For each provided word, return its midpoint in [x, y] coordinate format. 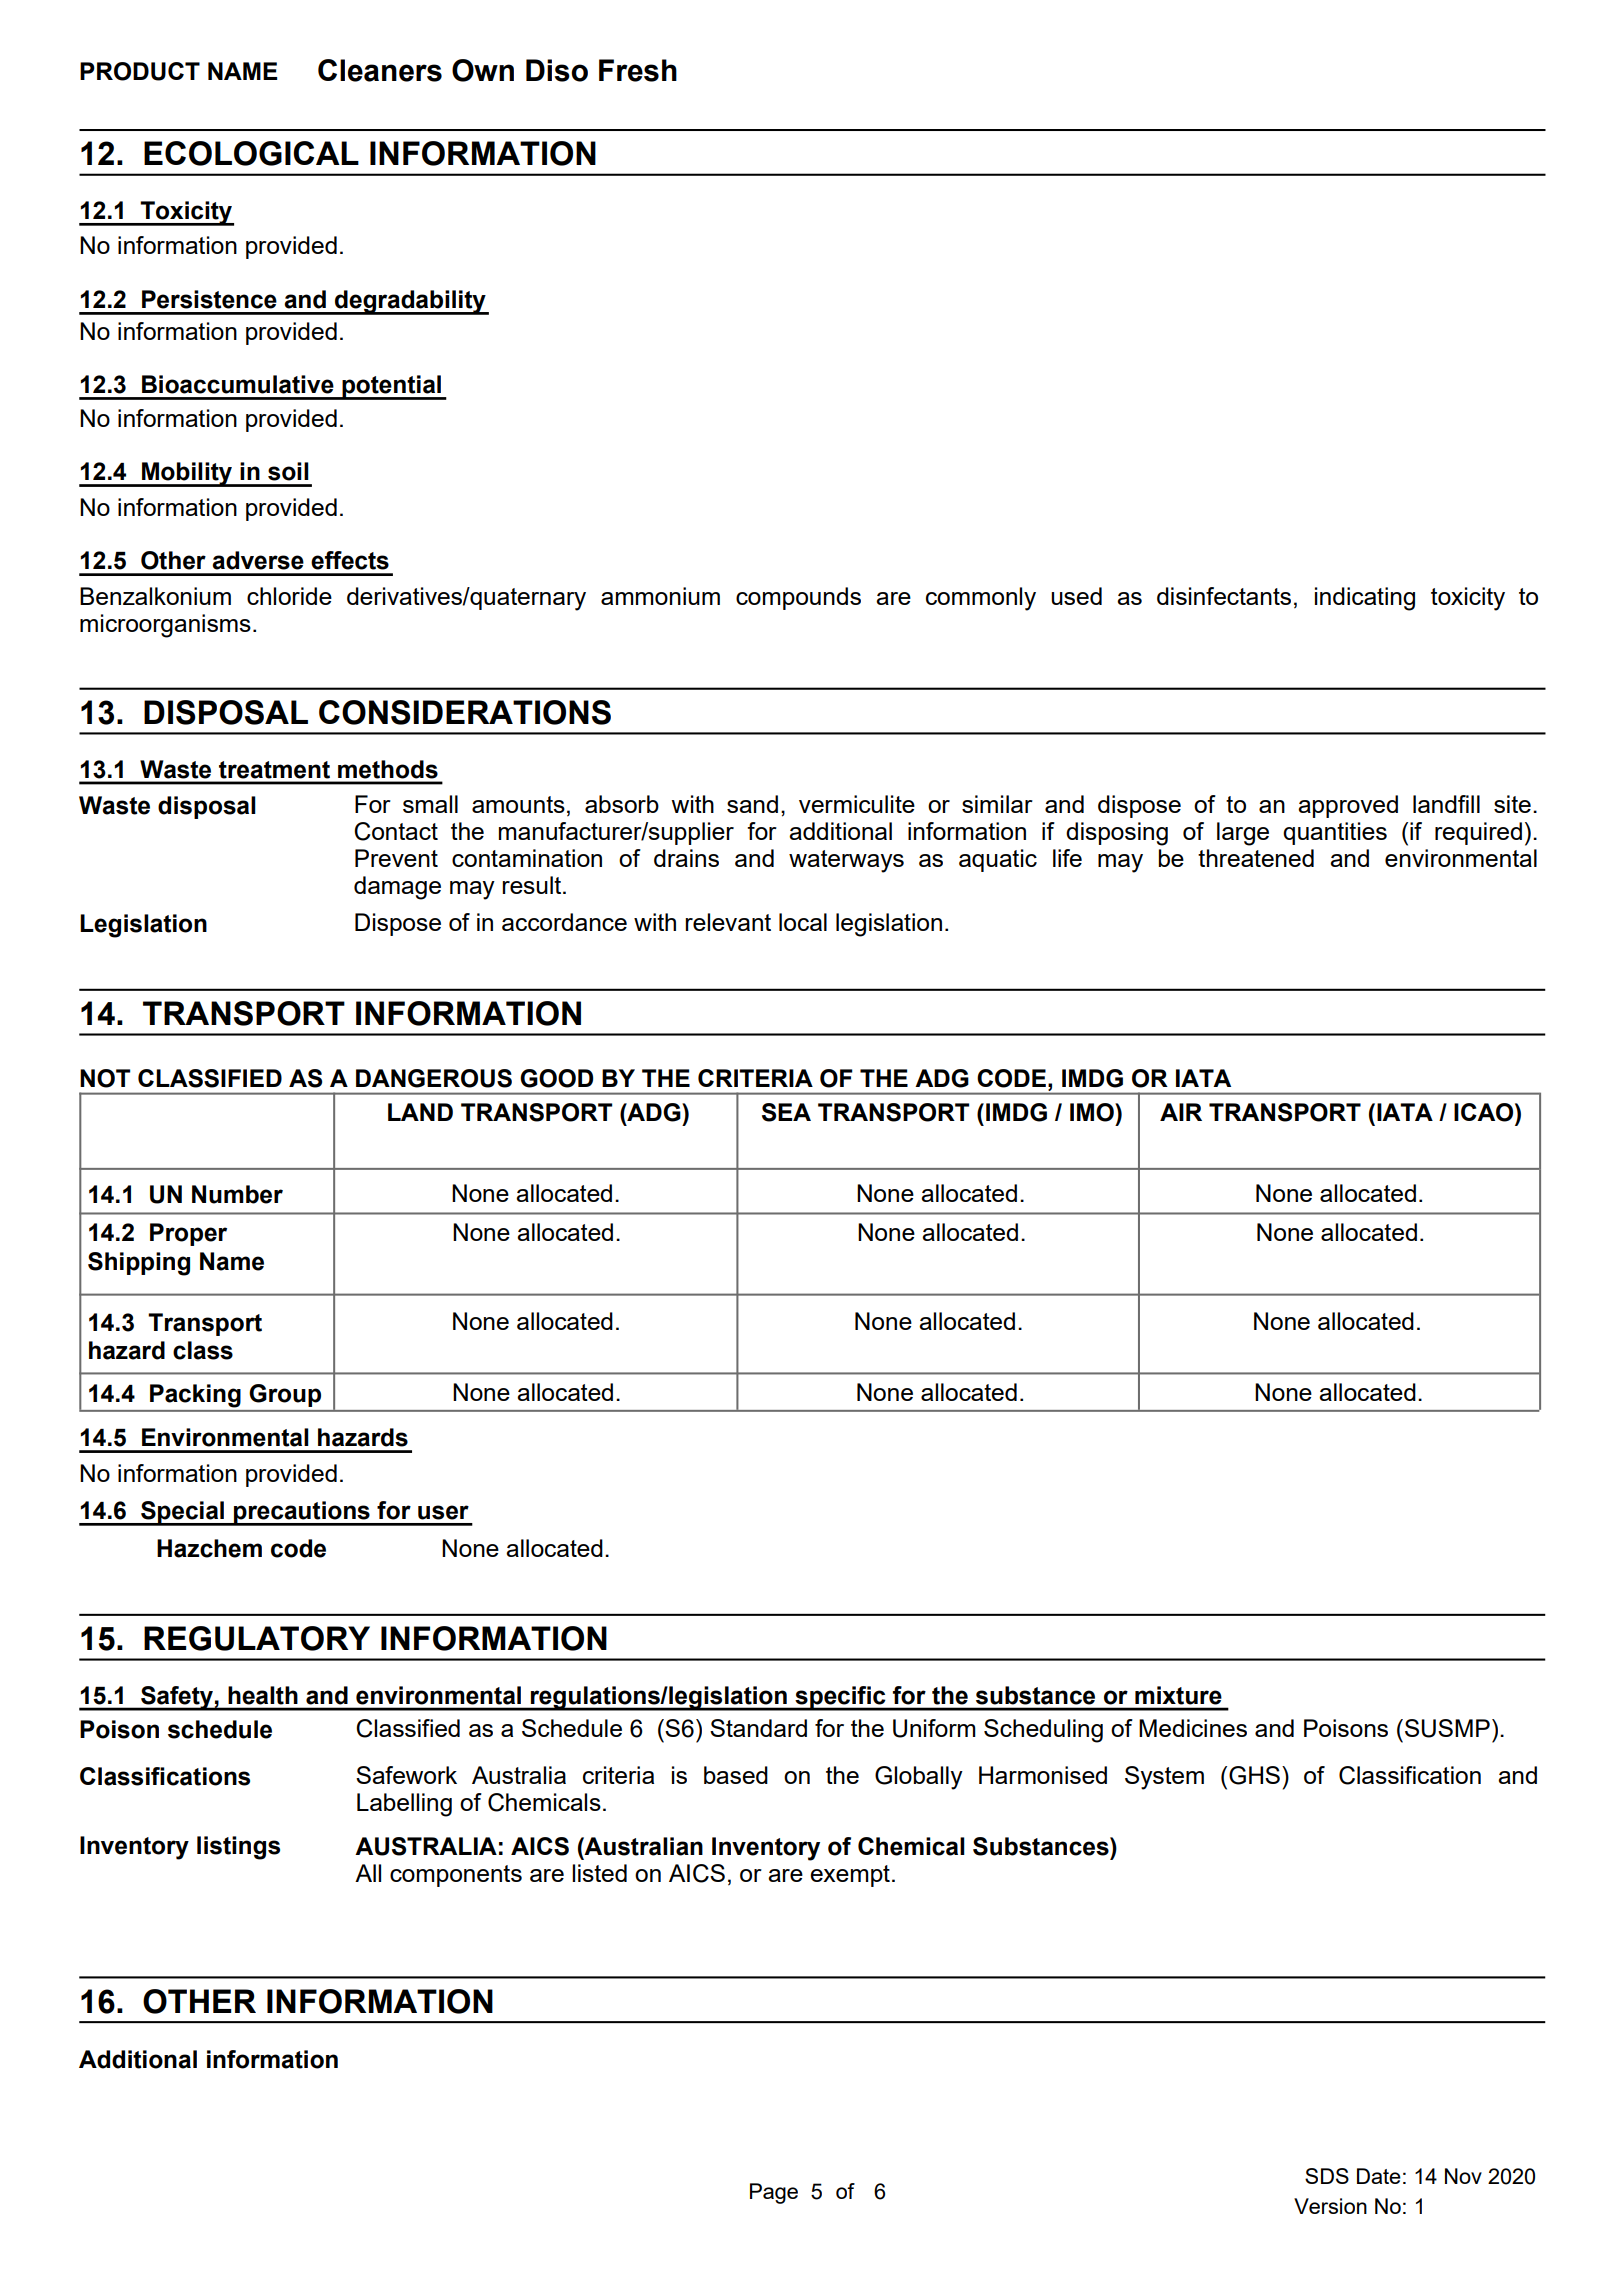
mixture [1178, 1695]
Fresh [638, 70]
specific [840, 1698]
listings [238, 1848]
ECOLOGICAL [251, 153]
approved [1348, 806]
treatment [274, 770]
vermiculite [857, 804]
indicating [1365, 599]
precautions [302, 1513]
